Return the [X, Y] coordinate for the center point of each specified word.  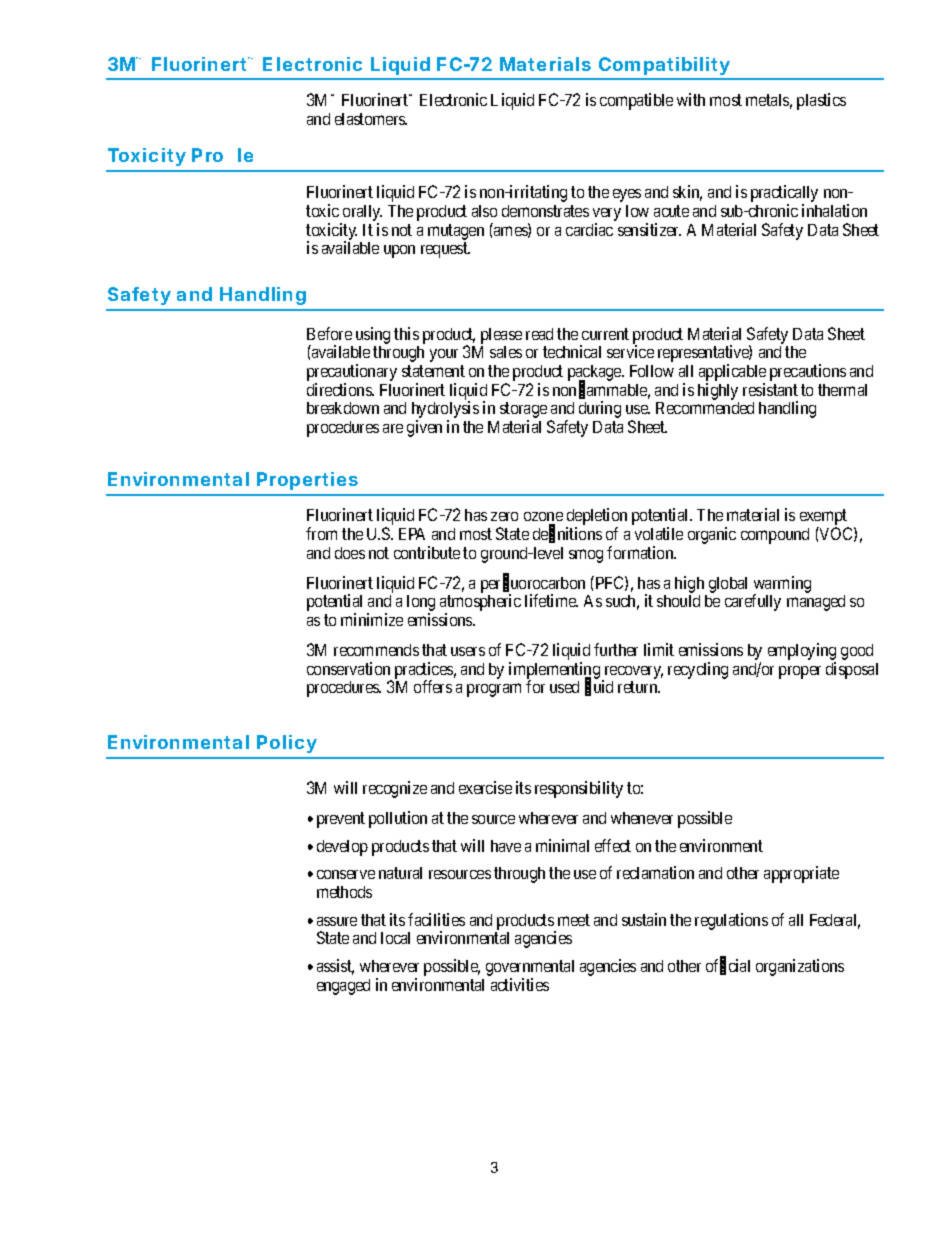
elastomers [371, 119]
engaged [343, 987]
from [321, 533]
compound [775, 536]
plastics [821, 101]
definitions [567, 534]
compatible [636, 101]
